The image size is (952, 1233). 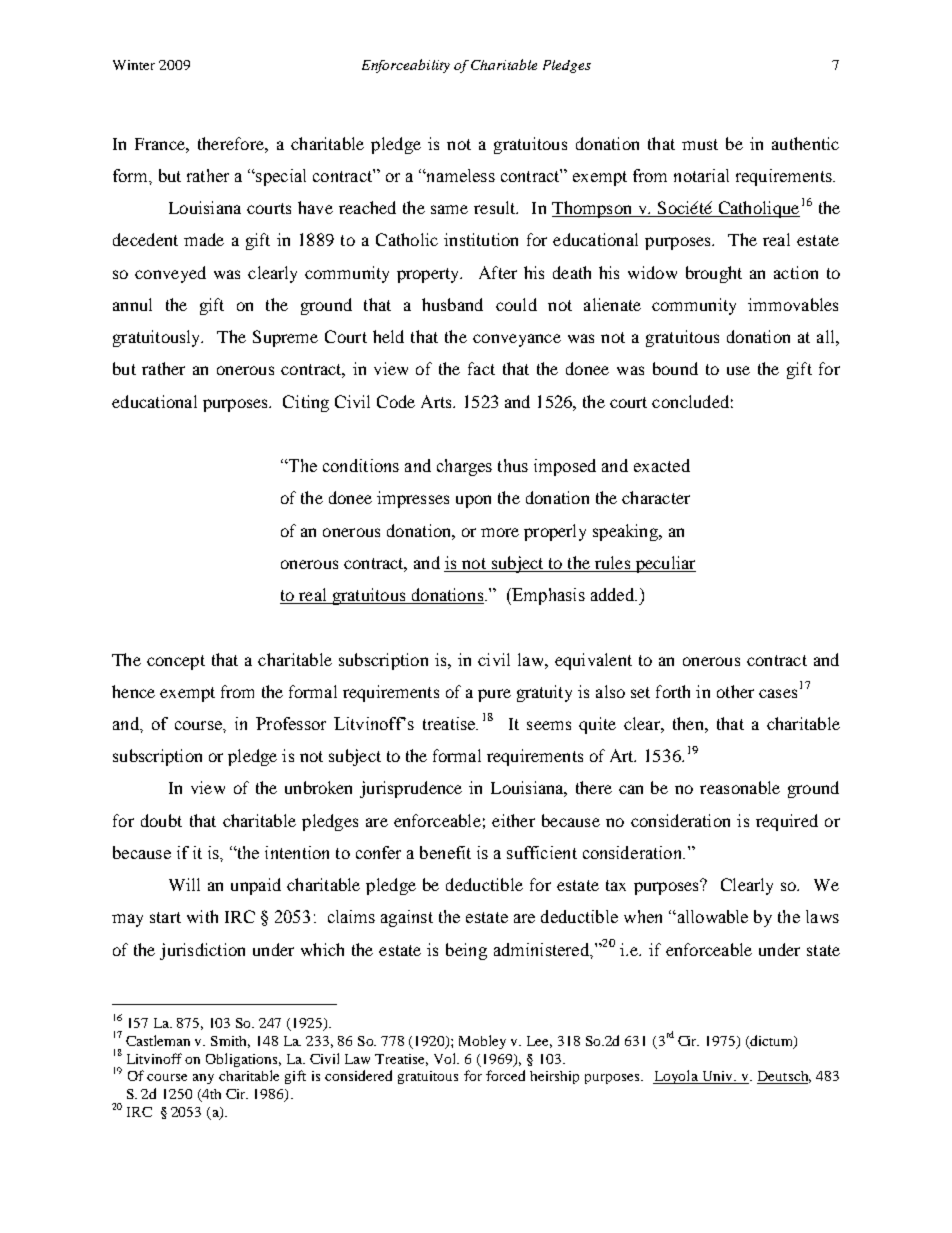 What do you see at coordinates (176, 662) in the document?
I see `concept` at bounding box center [176, 662].
